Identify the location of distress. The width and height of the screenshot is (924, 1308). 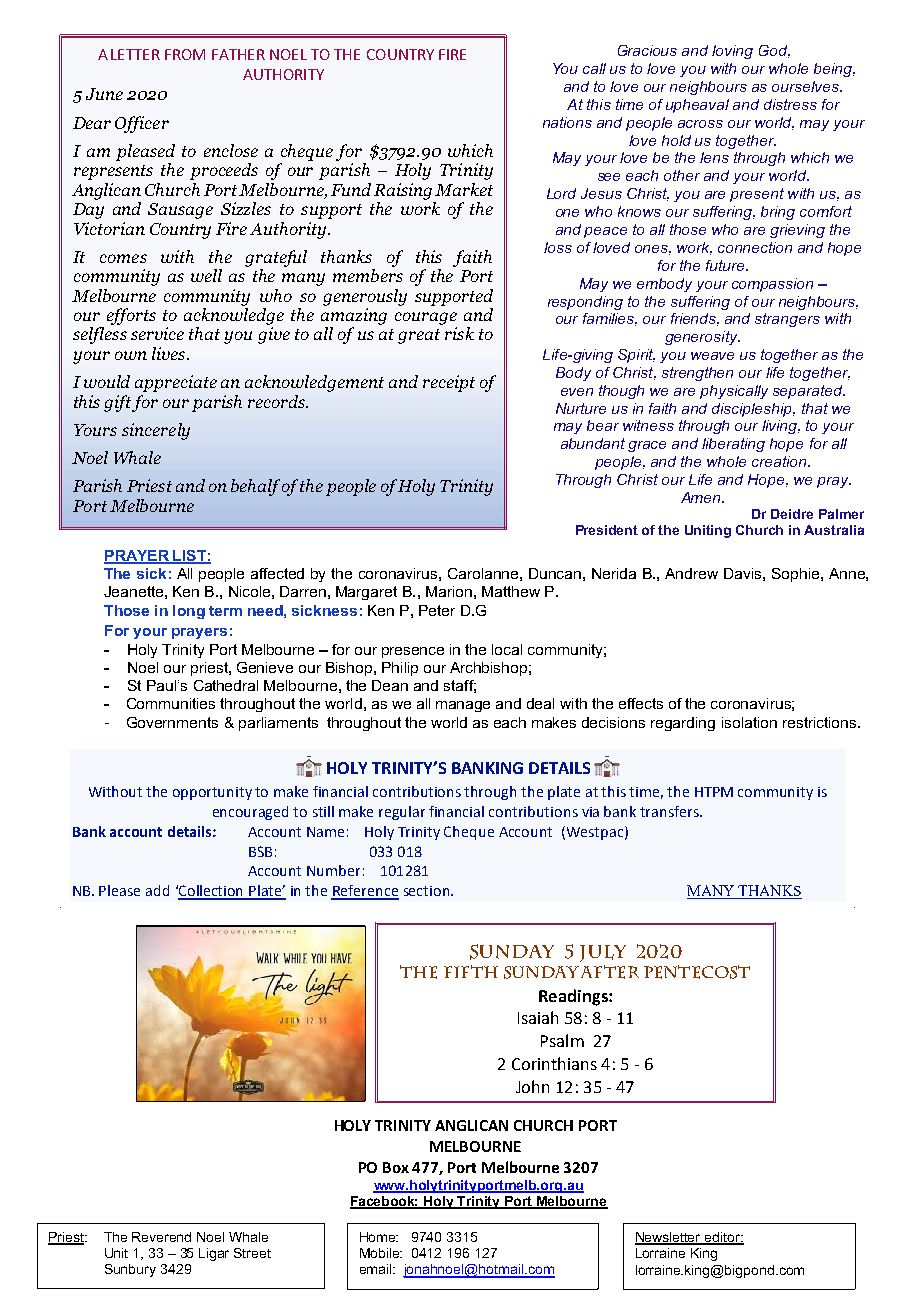
(790, 104).
